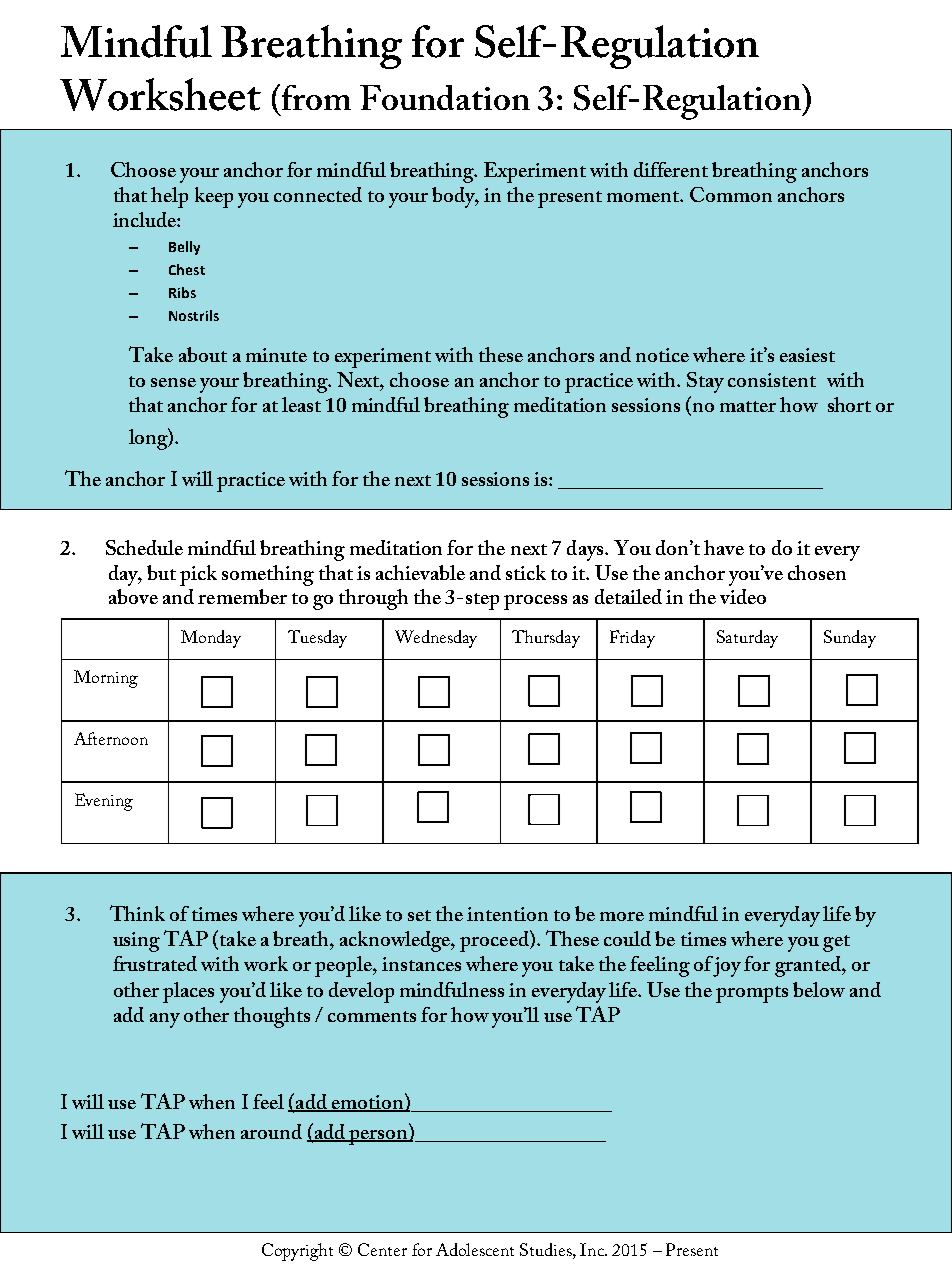  What do you see at coordinates (731, 194) in the screenshot?
I see `Common` at bounding box center [731, 194].
